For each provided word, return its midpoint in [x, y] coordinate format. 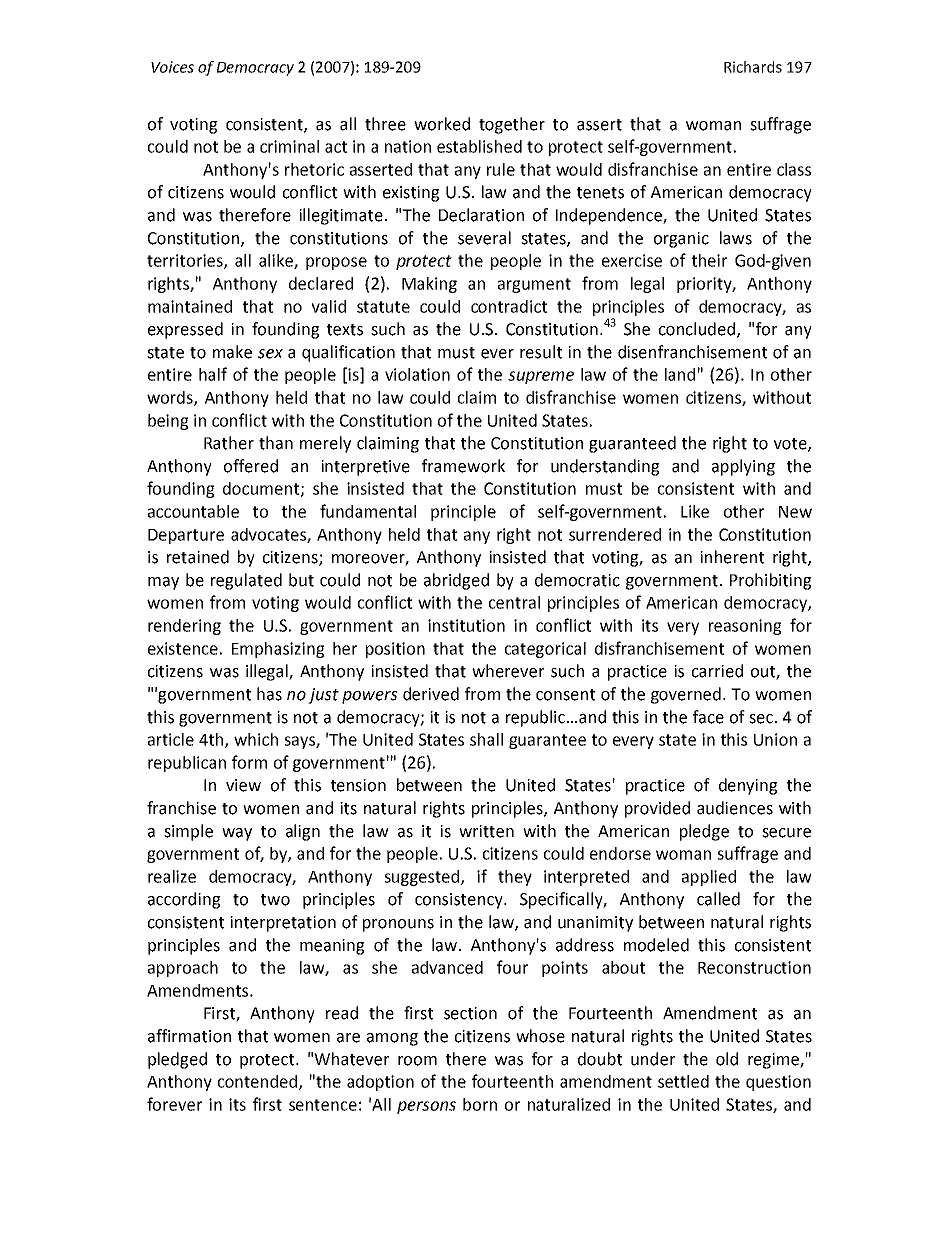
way [237, 834]
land [680, 374]
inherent [732, 557]
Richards [753, 67]
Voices [172, 67]
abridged [456, 581]
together [512, 125]
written [486, 831]
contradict [509, 306]
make [232, 352]
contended [259, 1082]
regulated [246, 581]
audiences [735, 808]
